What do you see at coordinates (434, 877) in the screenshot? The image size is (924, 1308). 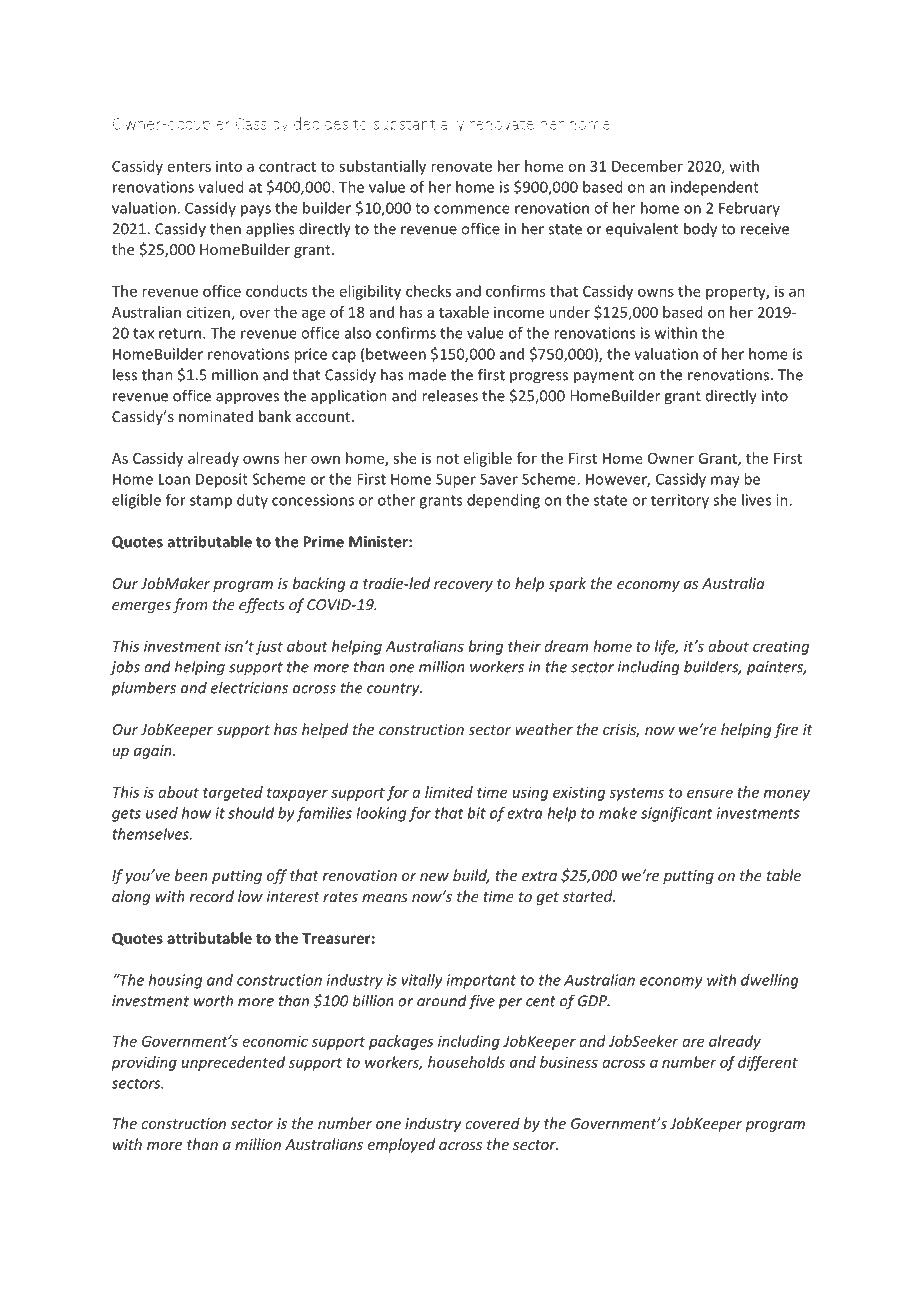 I see `new` at bounding box center [434, 877].
